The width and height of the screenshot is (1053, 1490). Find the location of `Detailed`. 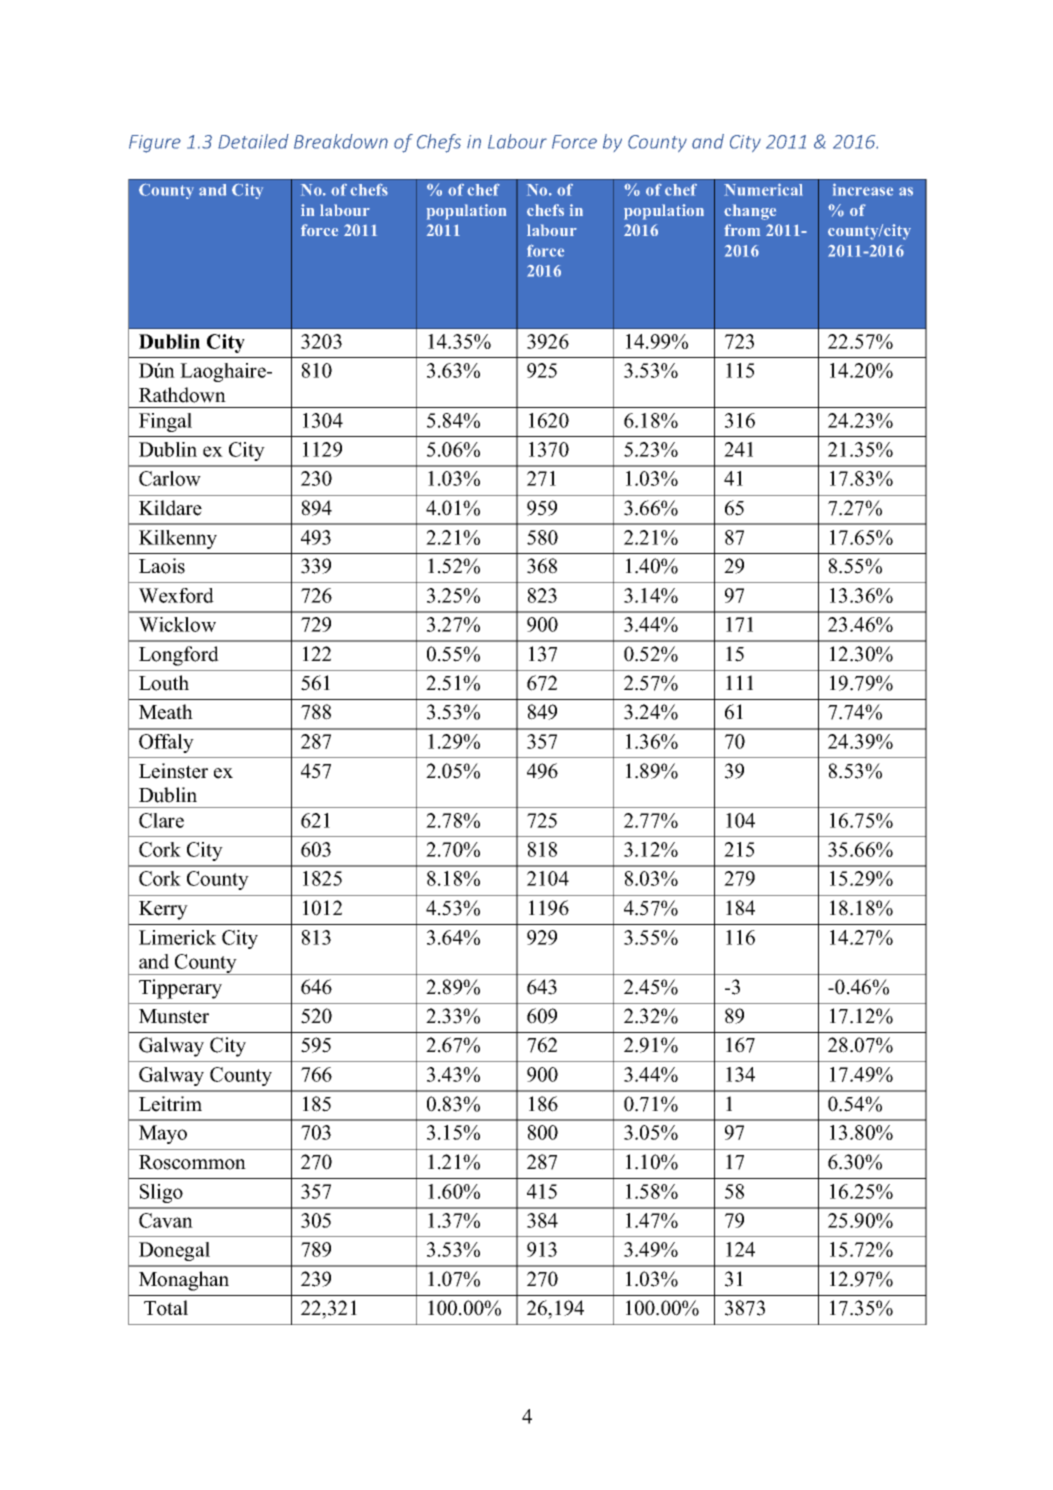

Detailed is located at coordinates (253, 141).
